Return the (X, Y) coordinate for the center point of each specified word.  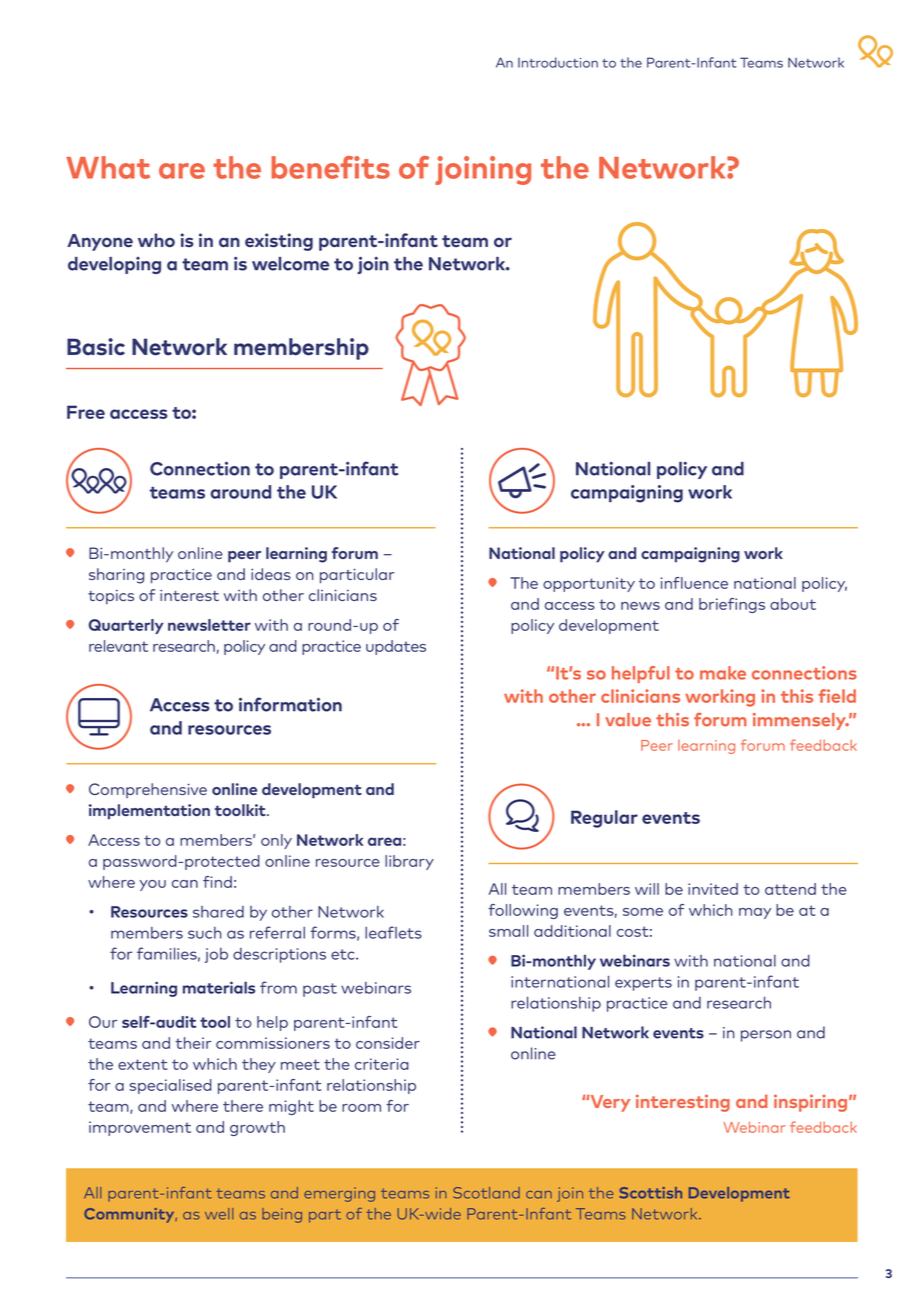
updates (396, 647)
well (219, 1214)
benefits (331, 167)
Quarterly (126, 626)
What (108, 167)
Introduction (558, 62)
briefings (732, 605)
